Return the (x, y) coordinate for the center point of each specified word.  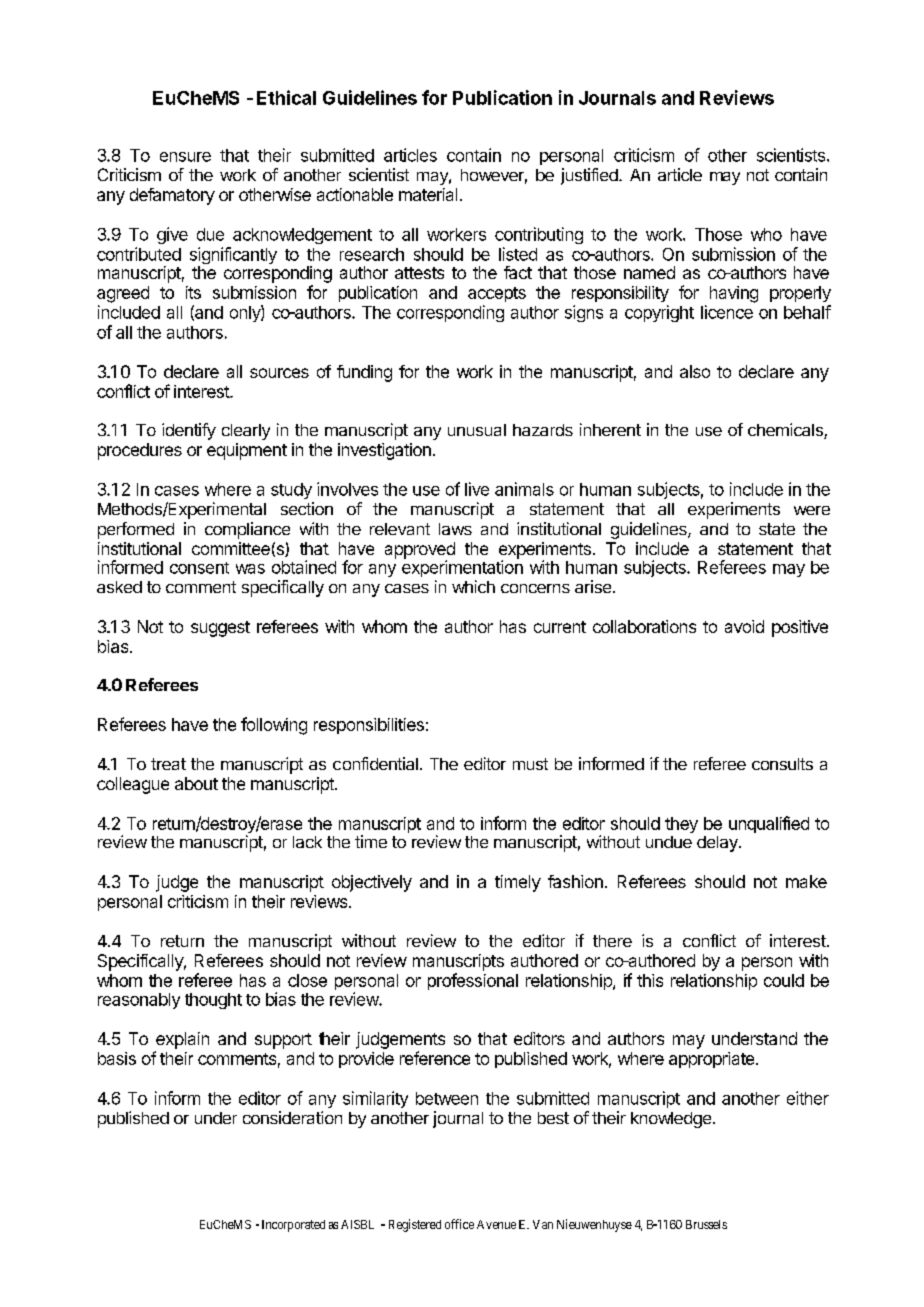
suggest (220, 629)
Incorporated (293, 1226)
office (459, 1224)
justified (590, 176)
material (428, 194)
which (473, 586)
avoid (744, 626)
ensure (185, 157)
